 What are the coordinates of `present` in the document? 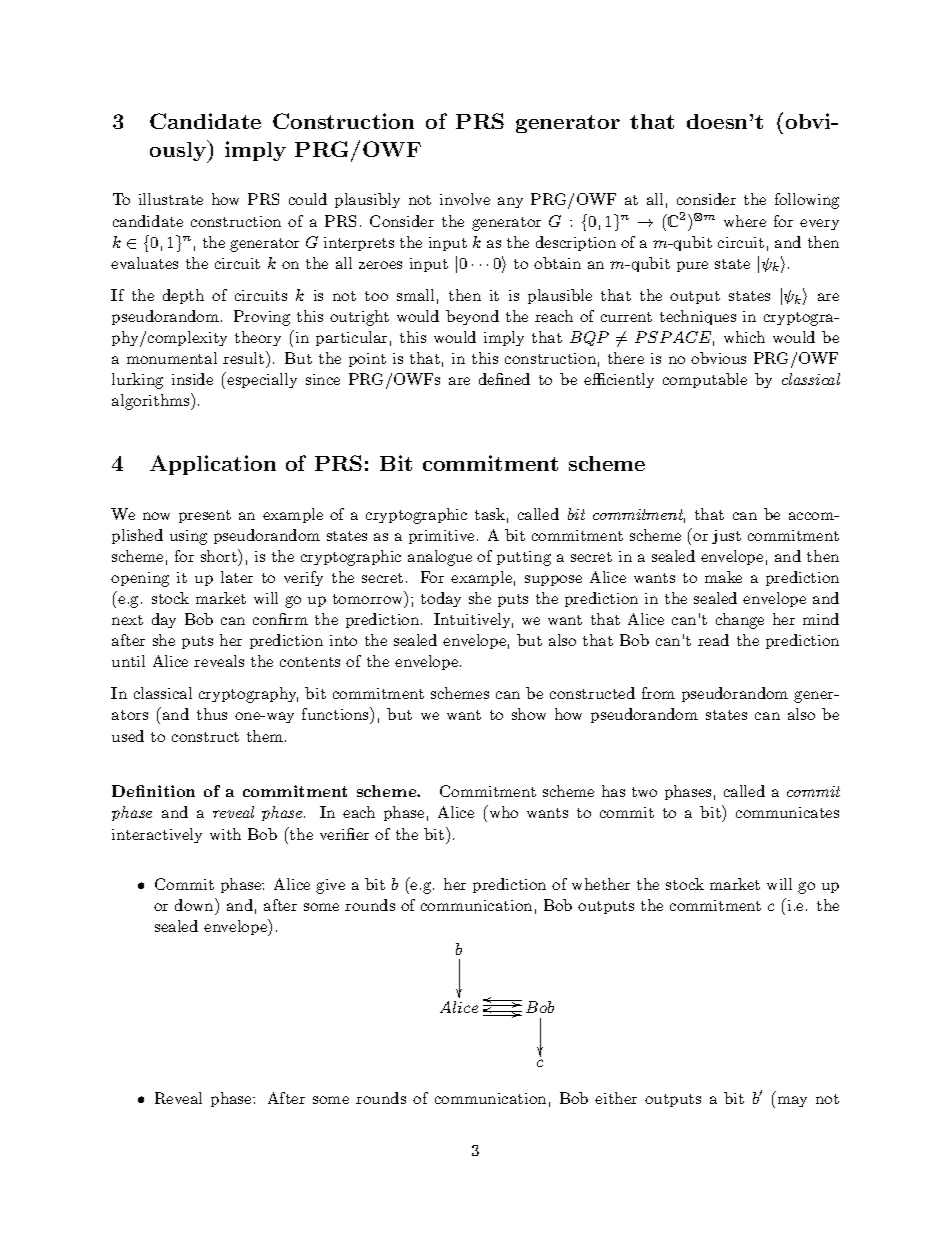 It's located at (205, 516).
